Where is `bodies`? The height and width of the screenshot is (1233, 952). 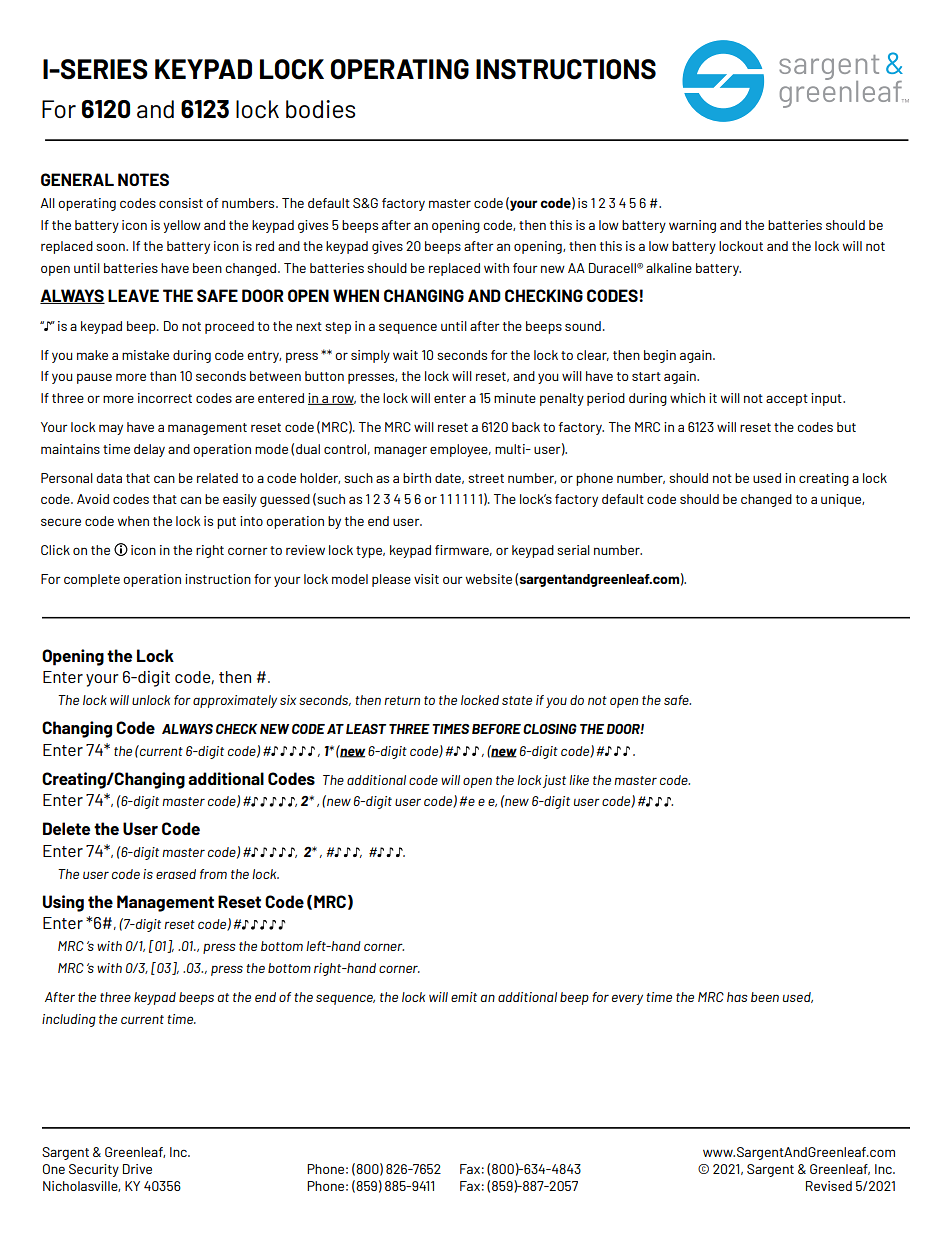 bodies is located at coordinates (320, 109).
